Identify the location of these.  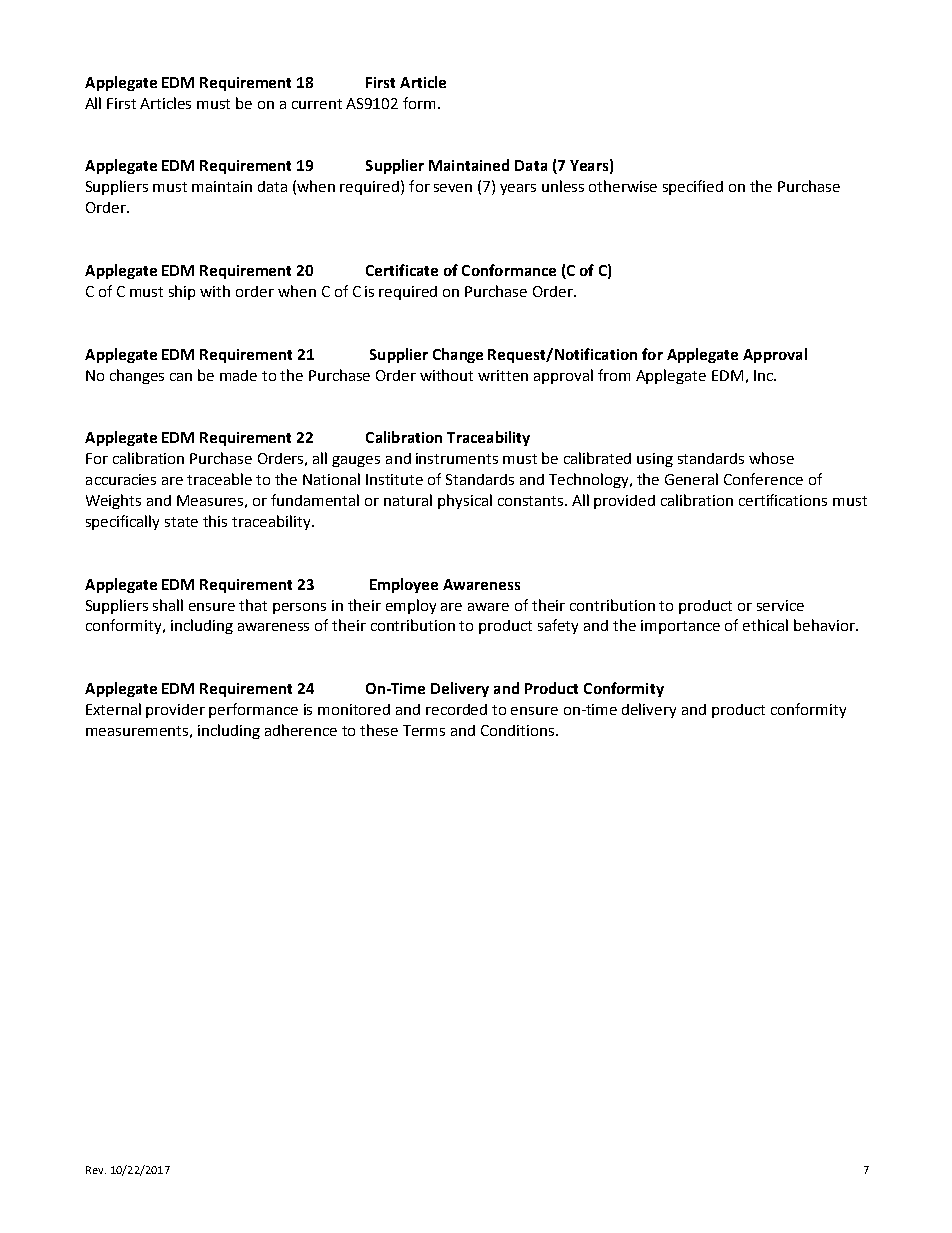
(379, 730).
